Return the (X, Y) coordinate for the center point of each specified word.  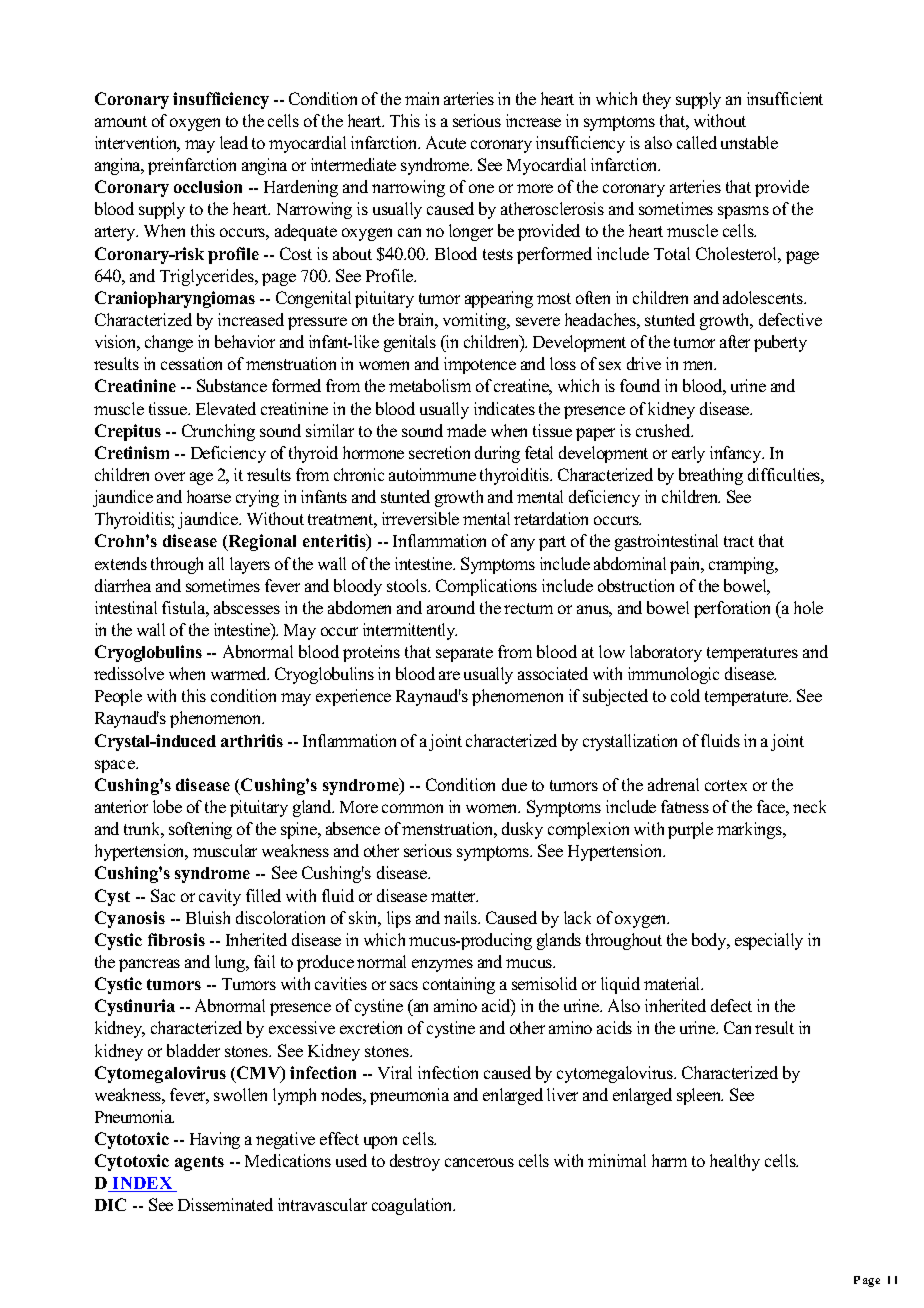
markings (751, 830)
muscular (225, 850)
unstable (749, 142)
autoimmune (432, 474)
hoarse (209, 496)
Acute (446, 142)
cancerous (479, 1162)
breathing (711, 476)
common (412, 808)
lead (234, 142)
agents (199, 1163)
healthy (735, 1162)
